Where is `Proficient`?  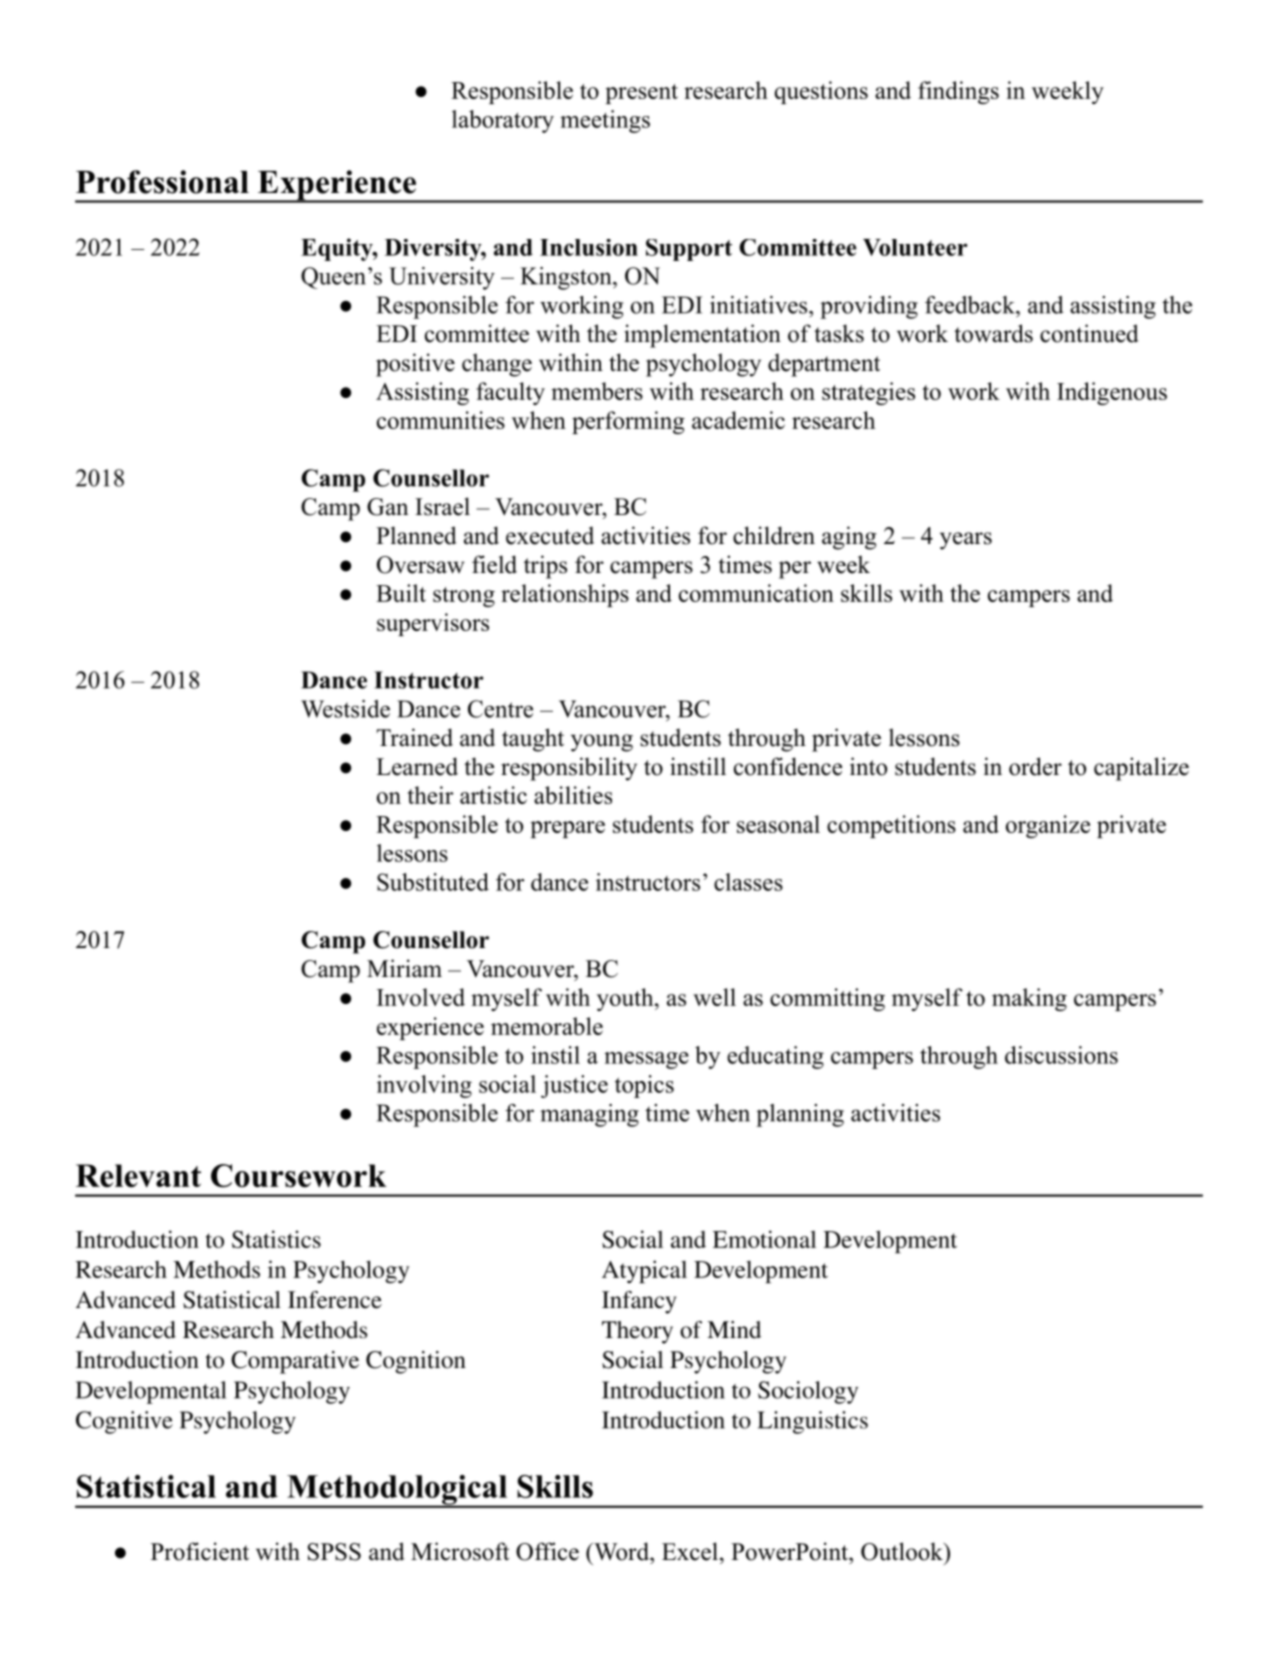
Proficient is located at coordinates (200, 1551).
